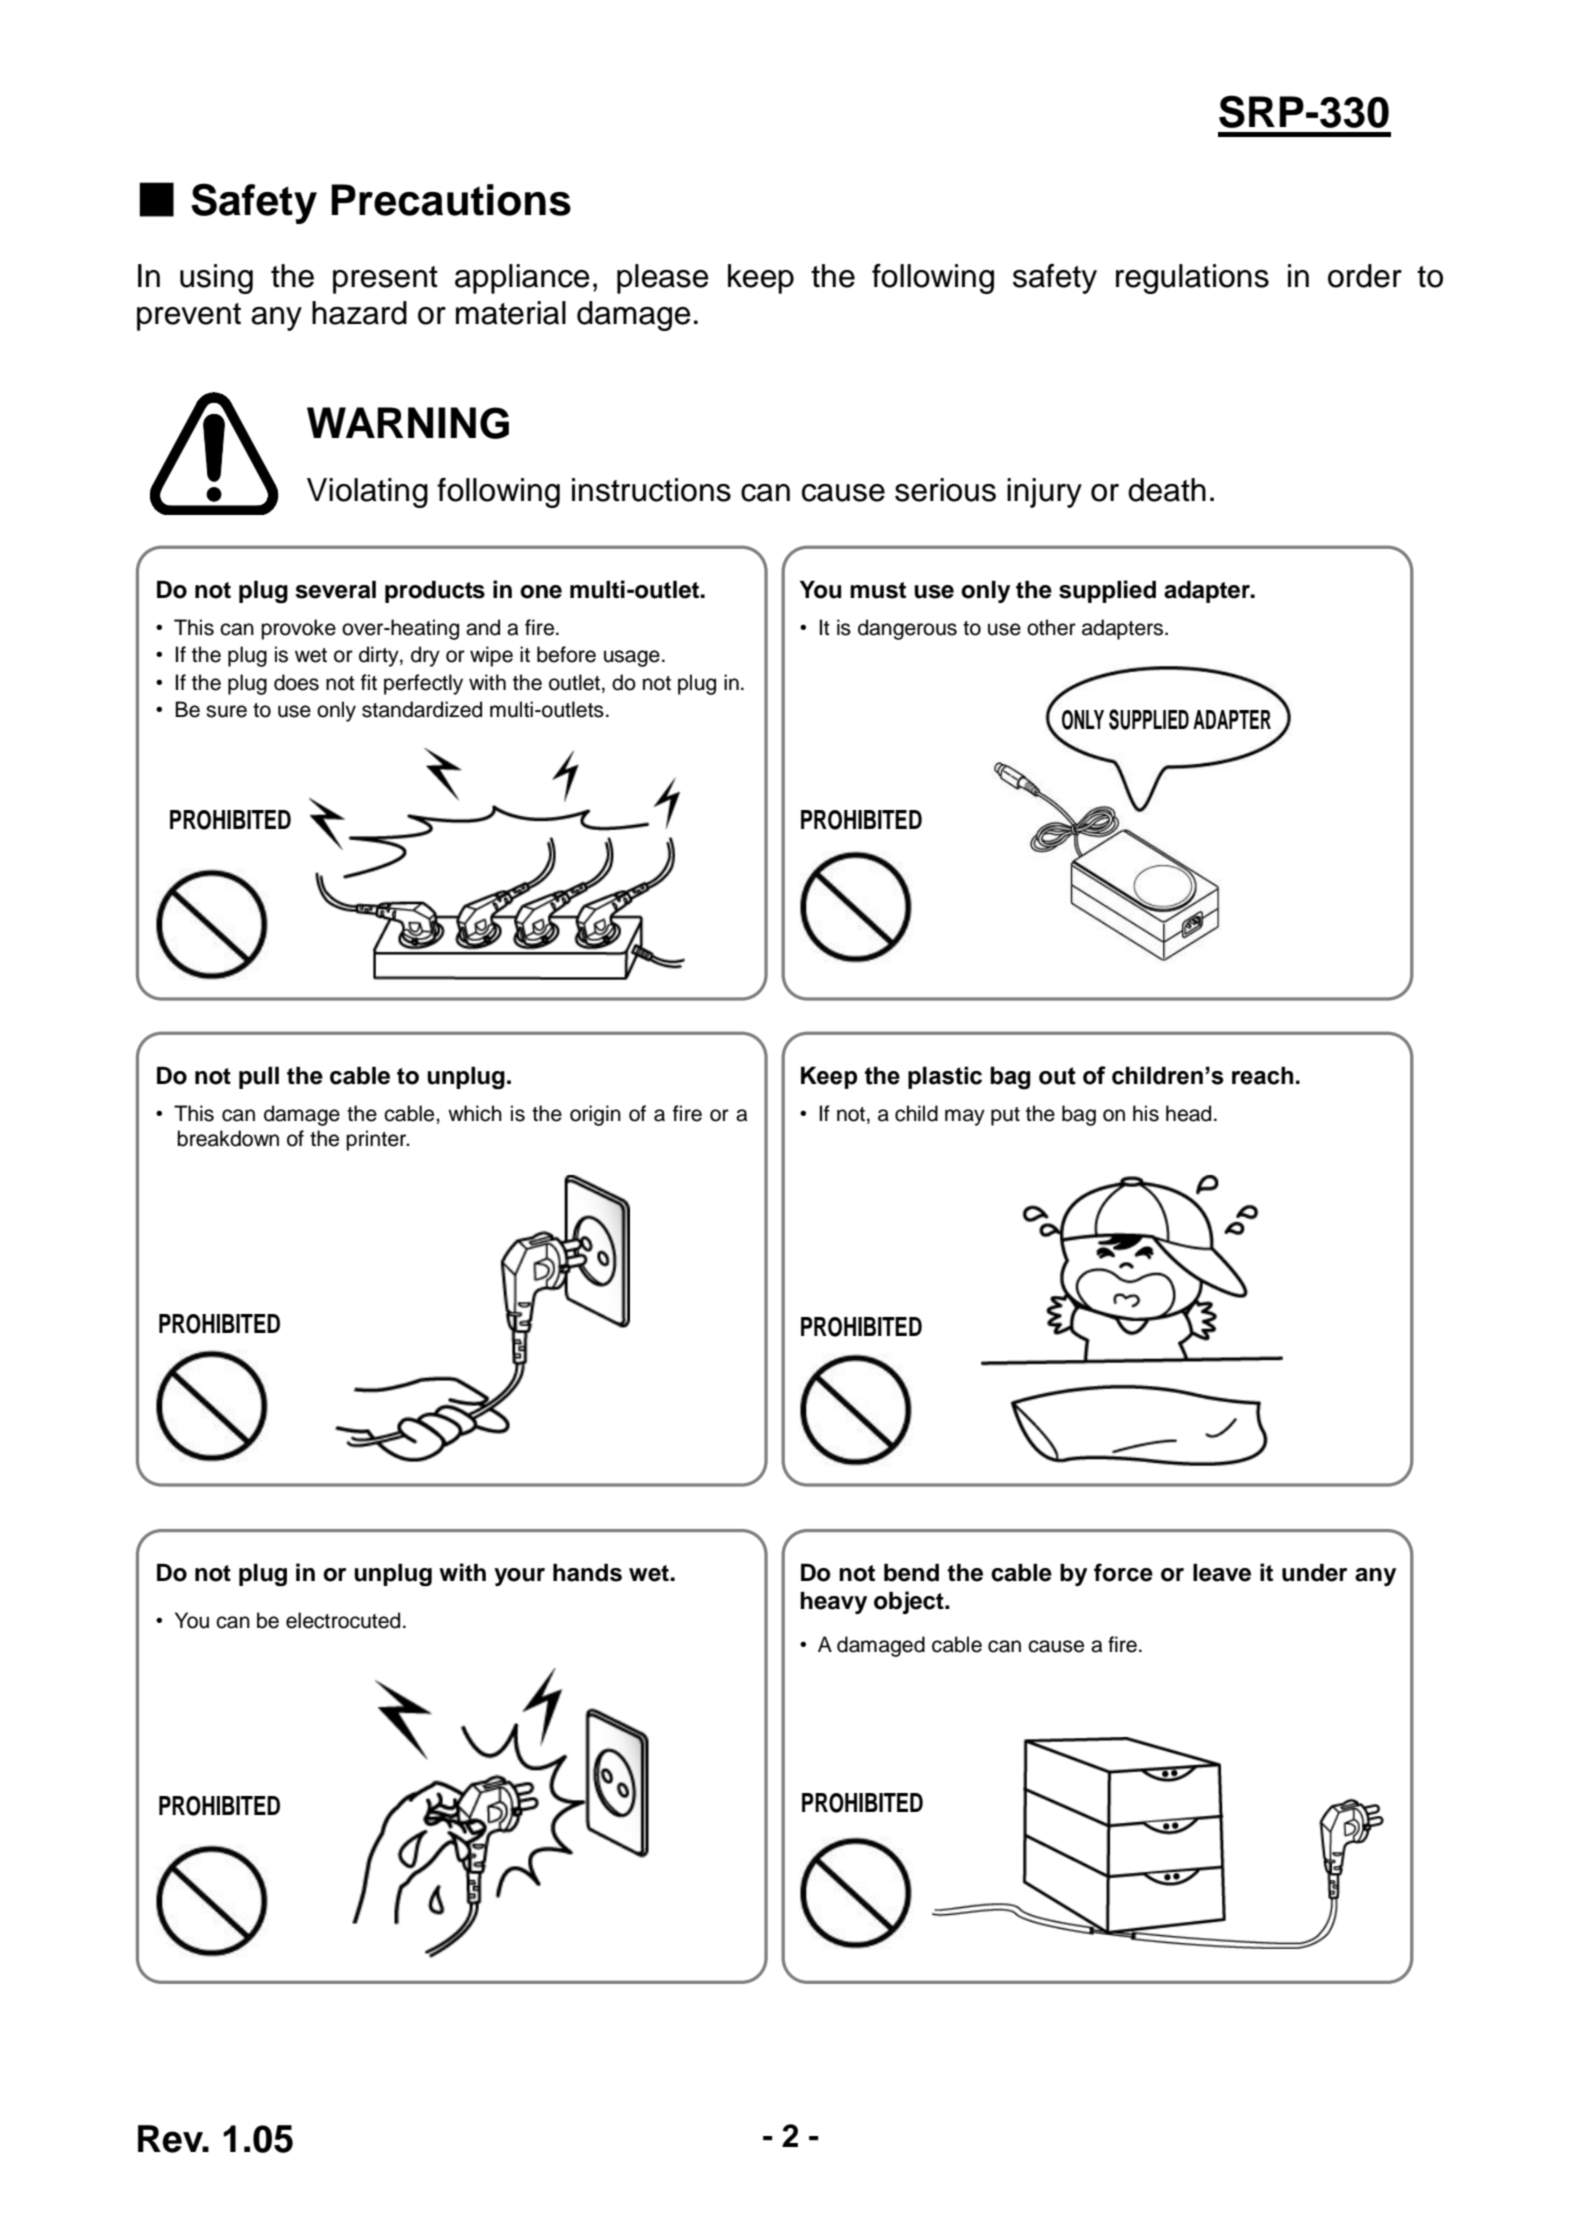 The width and height of the screenshot is (1581, 2236). What do you see at coordinates (1167, 490) in the screenshot?
I see `death` at bounding box center [1167, 490].
